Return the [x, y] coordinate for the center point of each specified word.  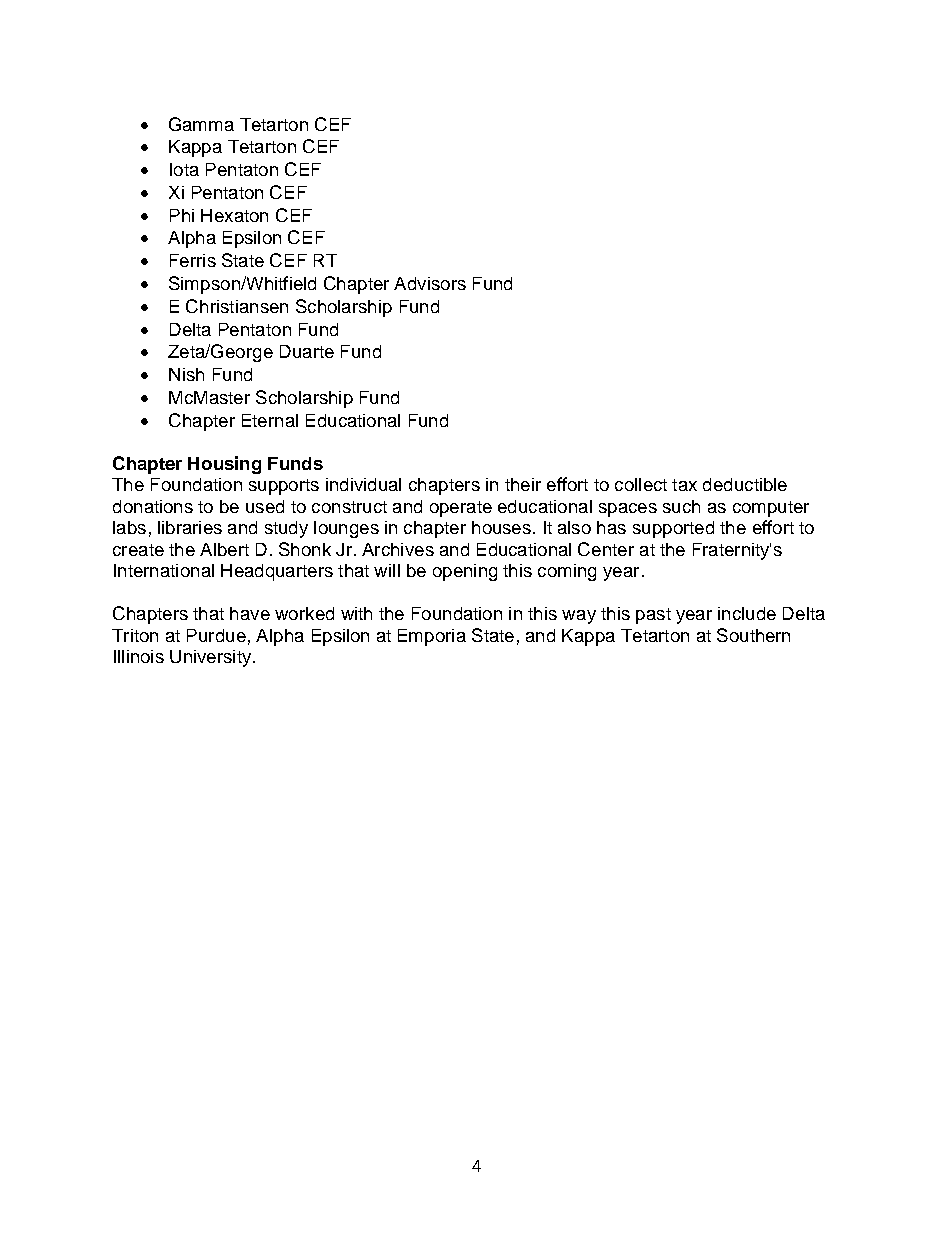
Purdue [216, 635]
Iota [184, 169]
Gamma [201, 124]
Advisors [430, 283]
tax [684, 485]
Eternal [270, 420]
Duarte [307, 351]
